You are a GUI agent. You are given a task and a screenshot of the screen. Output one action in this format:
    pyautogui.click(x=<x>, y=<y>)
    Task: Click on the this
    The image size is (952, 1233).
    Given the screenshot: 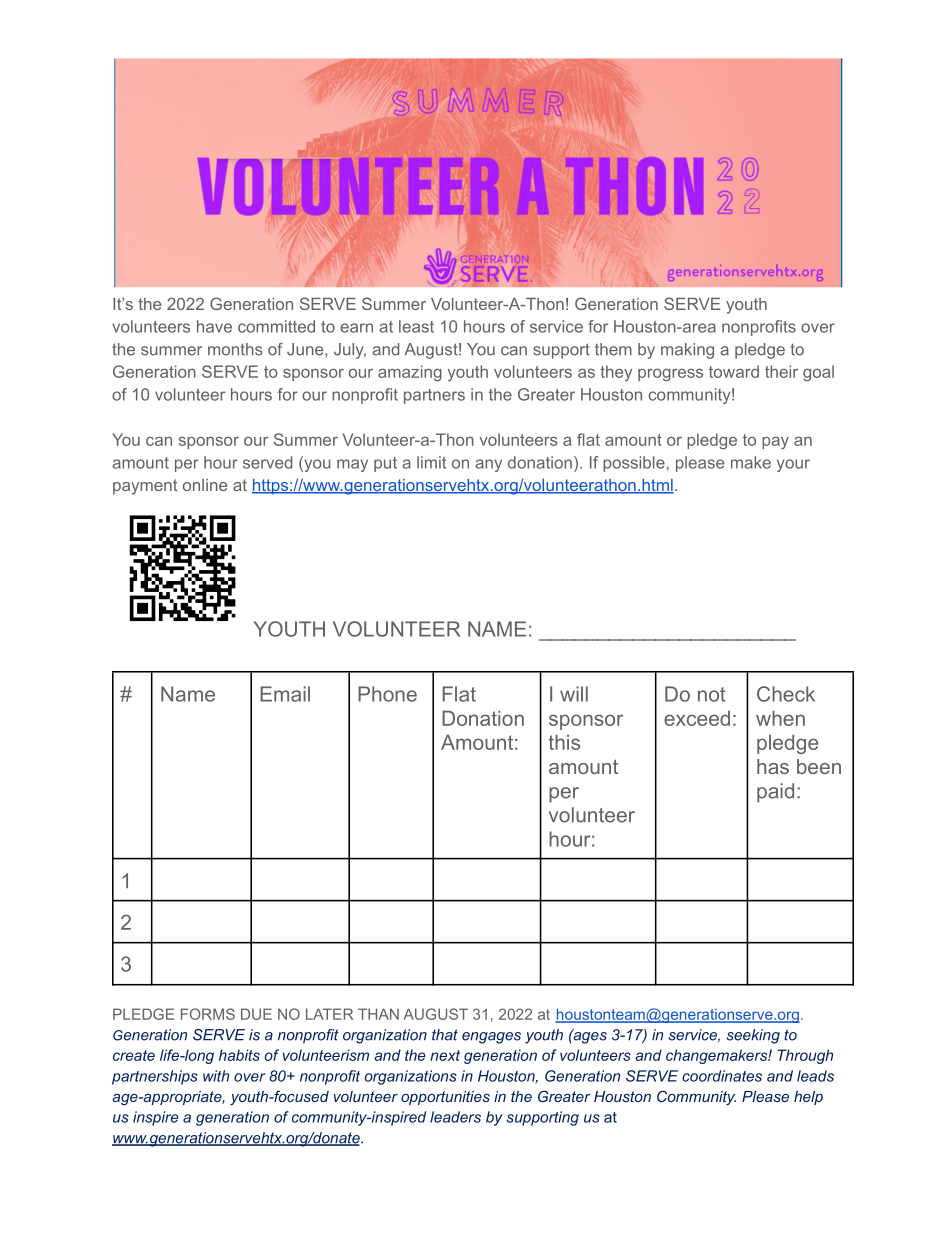 What is the action you would take?
    pyautogui.click(x=564, y=742)
